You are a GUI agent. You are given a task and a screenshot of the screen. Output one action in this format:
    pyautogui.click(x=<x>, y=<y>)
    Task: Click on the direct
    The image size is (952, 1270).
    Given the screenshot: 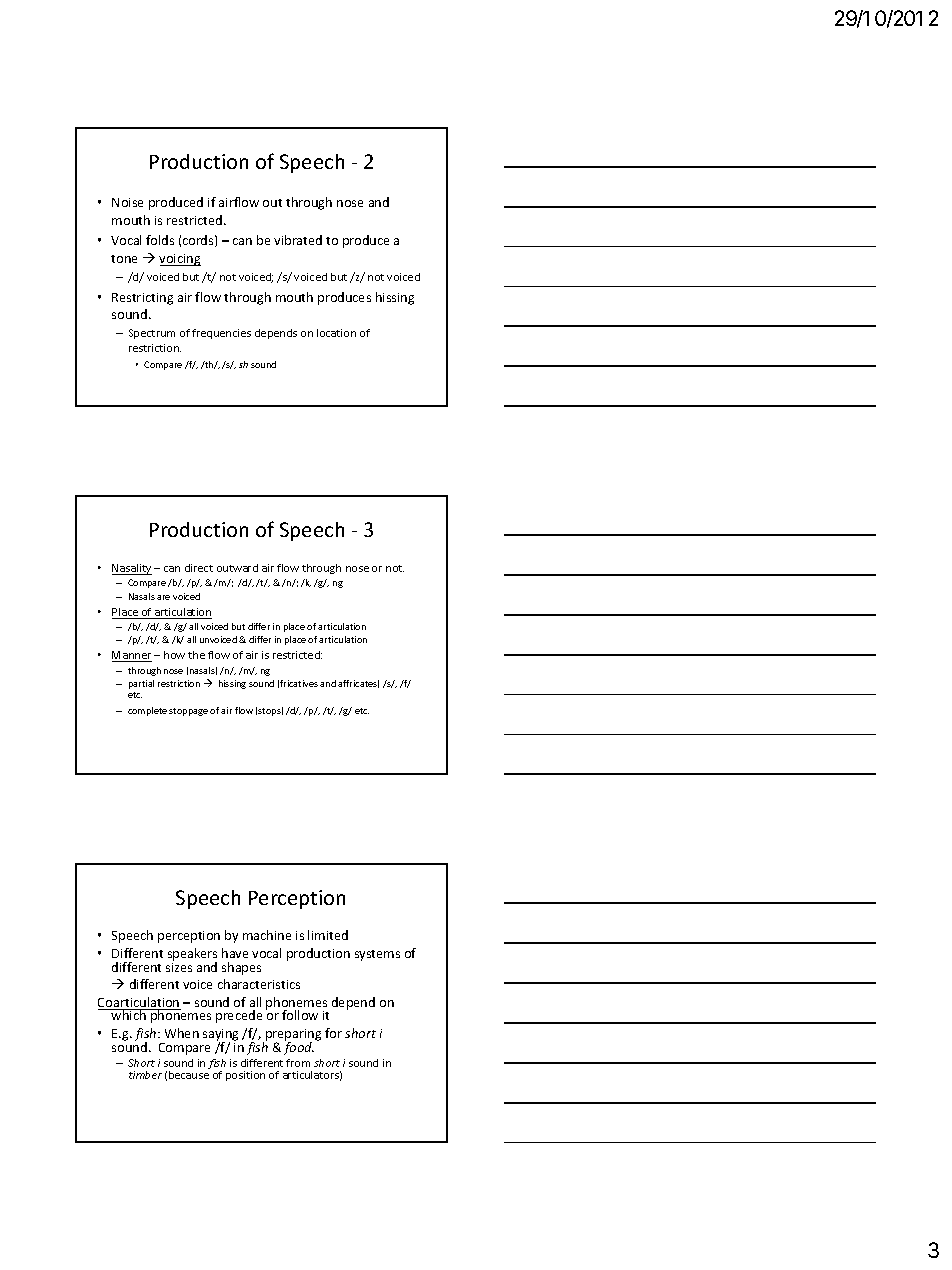 What is the action you would take?
    pyautogui.click(x=199, y=568)
